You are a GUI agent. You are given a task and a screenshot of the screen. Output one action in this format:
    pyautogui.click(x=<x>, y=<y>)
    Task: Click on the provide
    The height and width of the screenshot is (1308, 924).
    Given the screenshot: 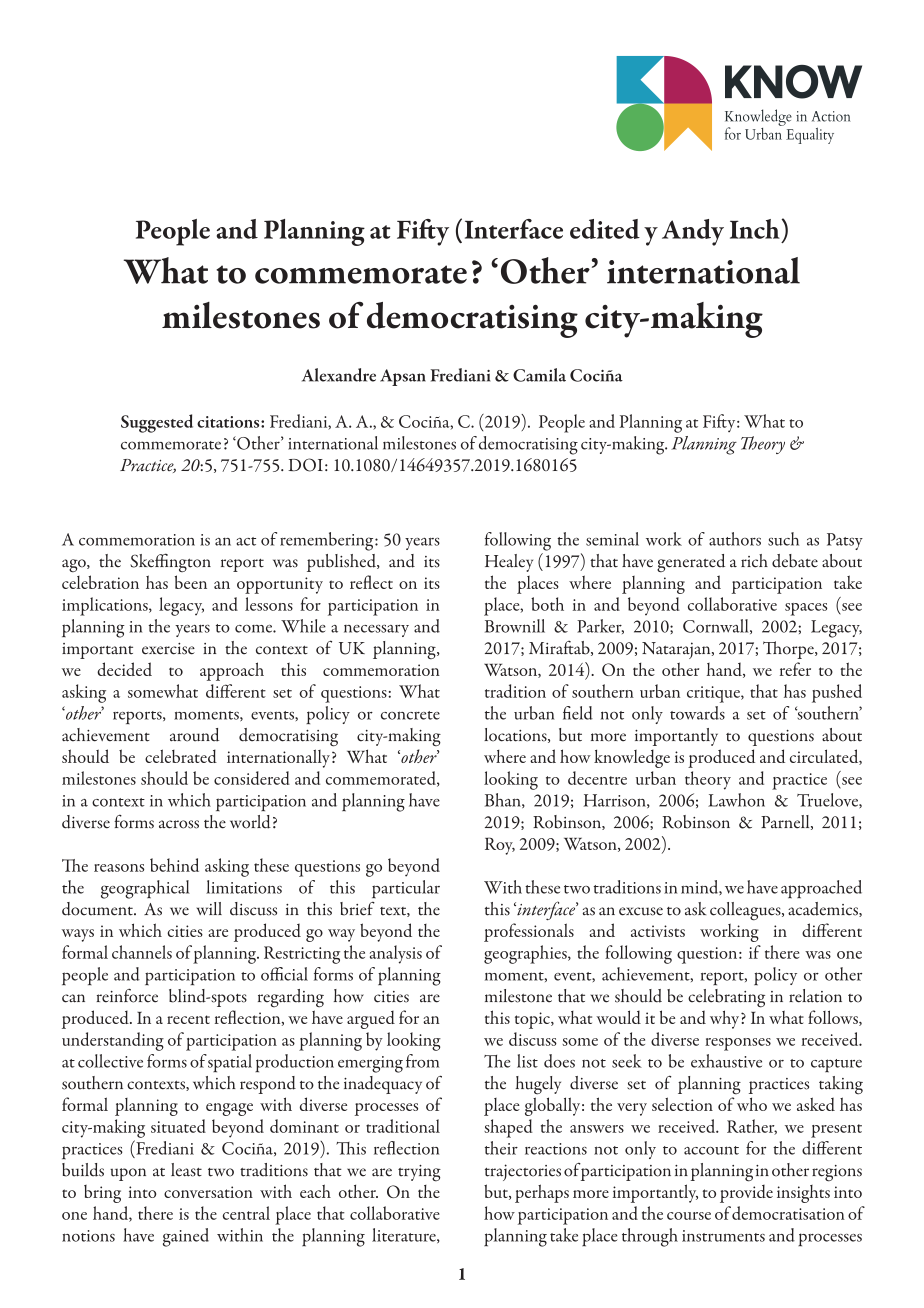 What is the action you would take?
    pyautogui.click(x=746, y=1194)
